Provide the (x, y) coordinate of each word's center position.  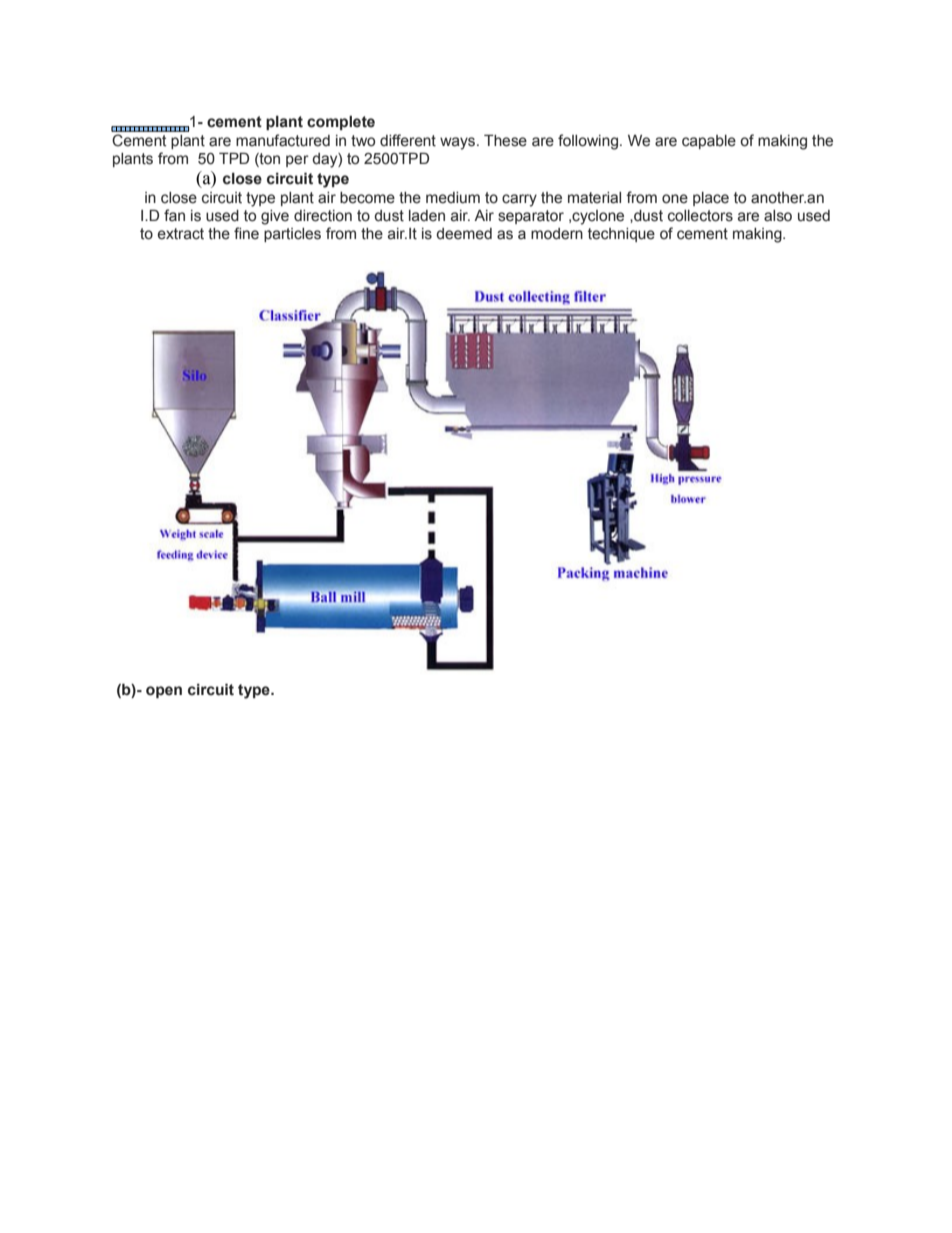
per (297, 161)
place (711, 199)
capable (709, 142)
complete (341, 123)
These (505, 140)
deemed (464, 234)
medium (453, 198)
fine (246, 233)
